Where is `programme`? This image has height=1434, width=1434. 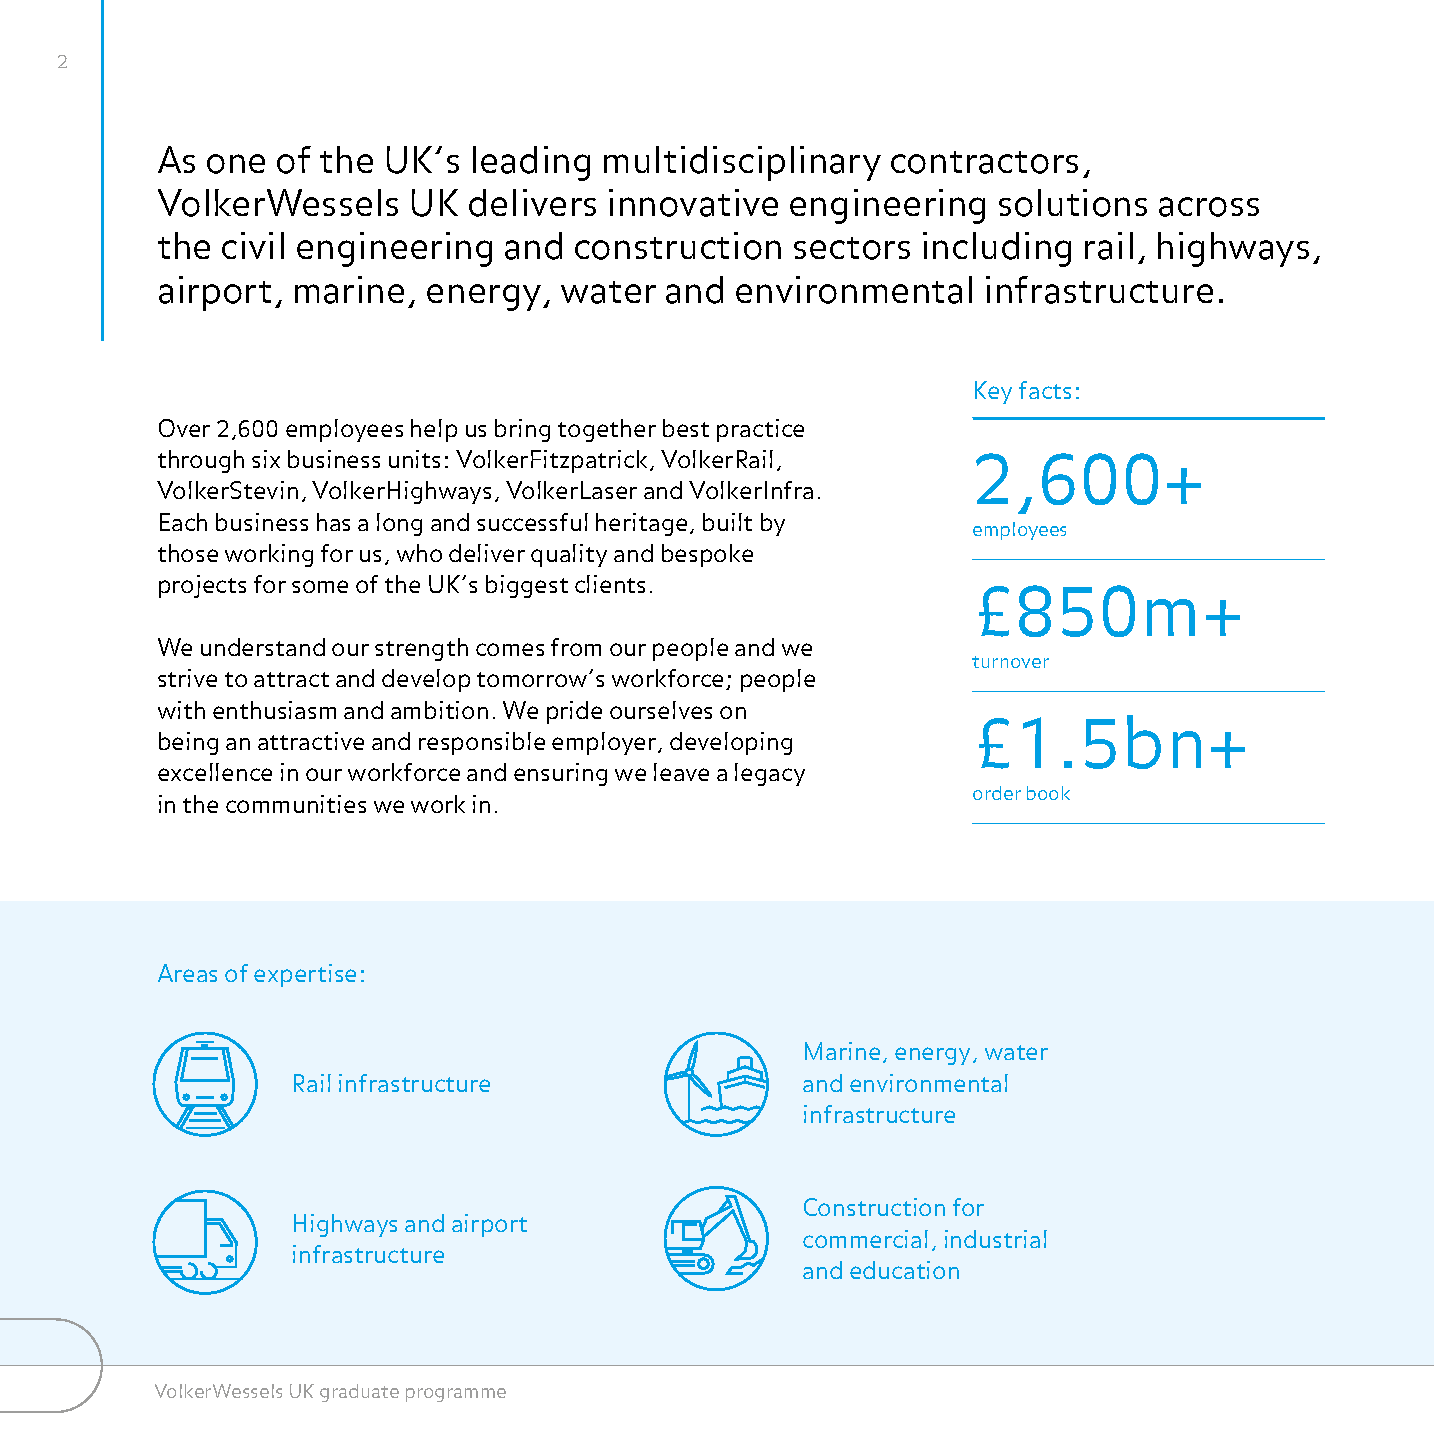
programme is located at coordinates (456, 1395).
